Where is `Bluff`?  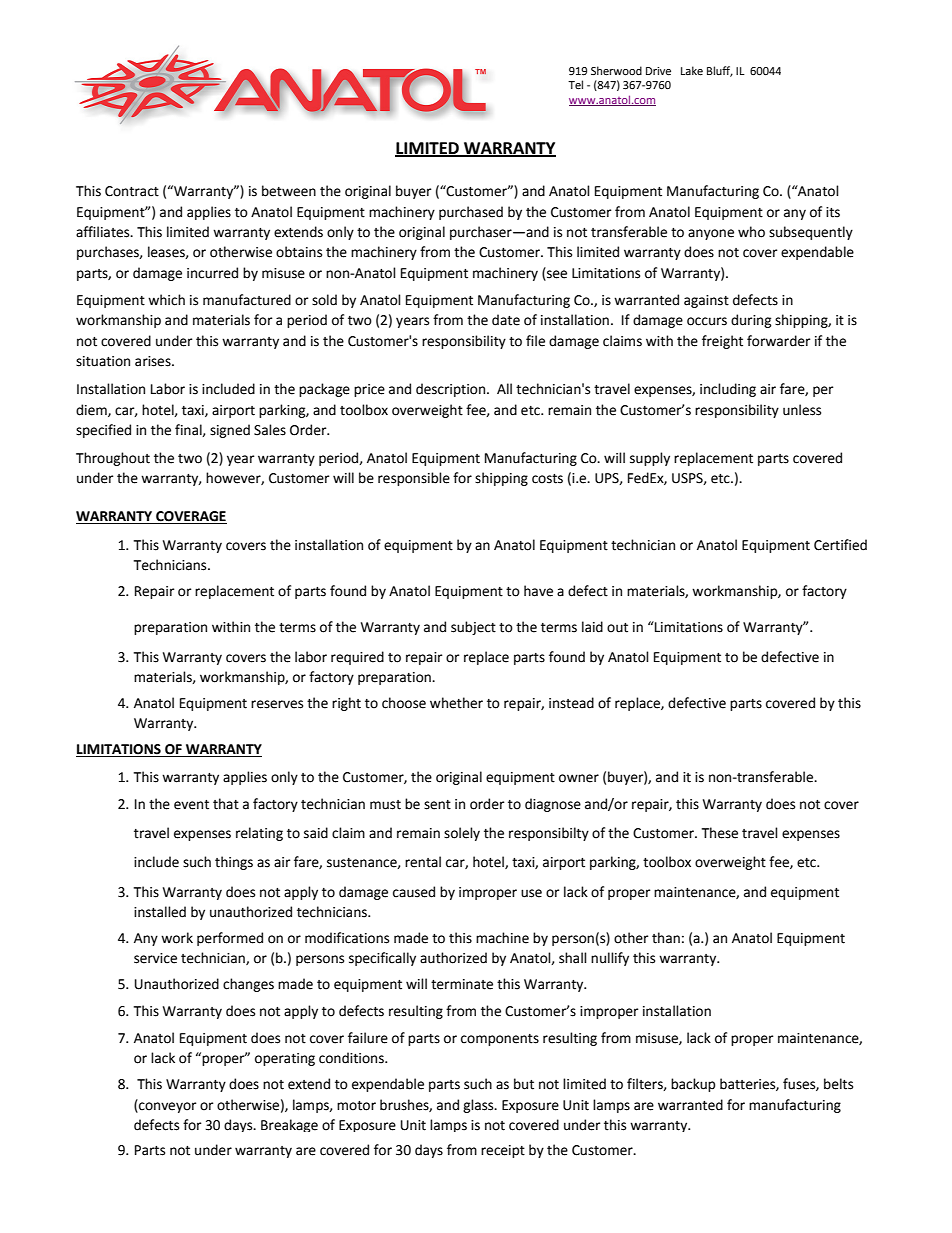 Bluff is located at coordinates (720, 71).
